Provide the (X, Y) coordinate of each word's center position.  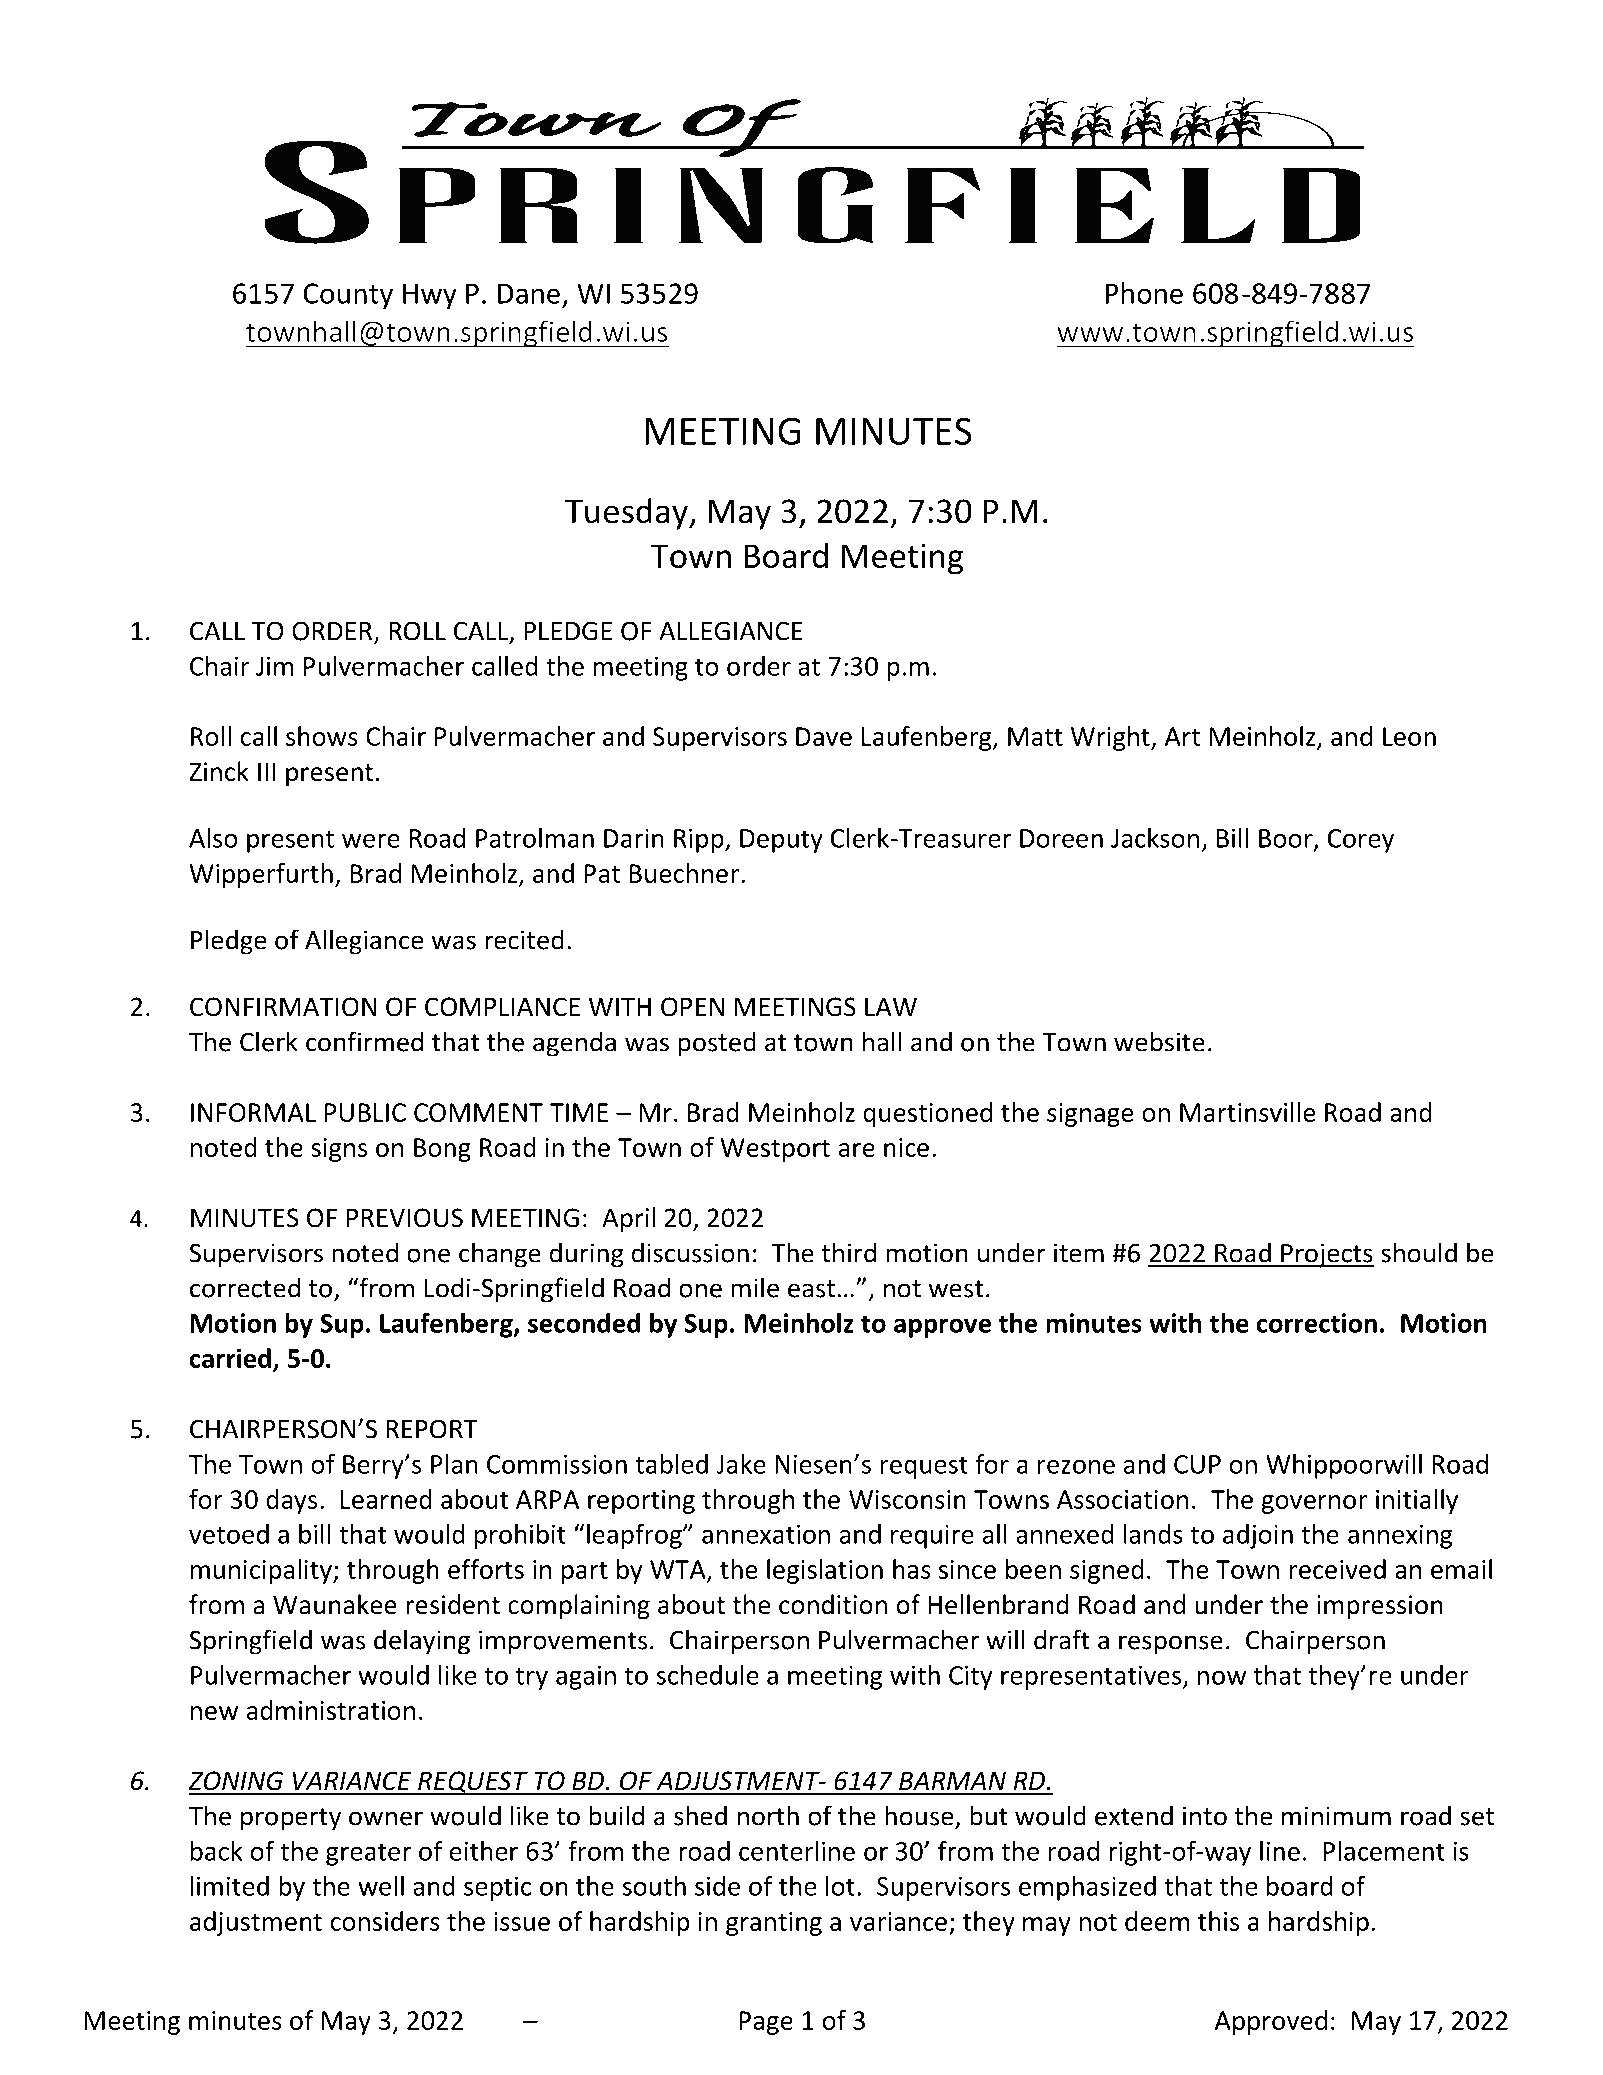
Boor (1287, 839)
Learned (386, 1499)
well (381, 1886)
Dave (824, 736)
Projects (1326, 1255)
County (348, 296)
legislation (825, 1571)
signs (339, 1150)
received (1337, 1569)
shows (322, 736)
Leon (1409, 736)
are (857, 1150)
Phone (1144, 293)
